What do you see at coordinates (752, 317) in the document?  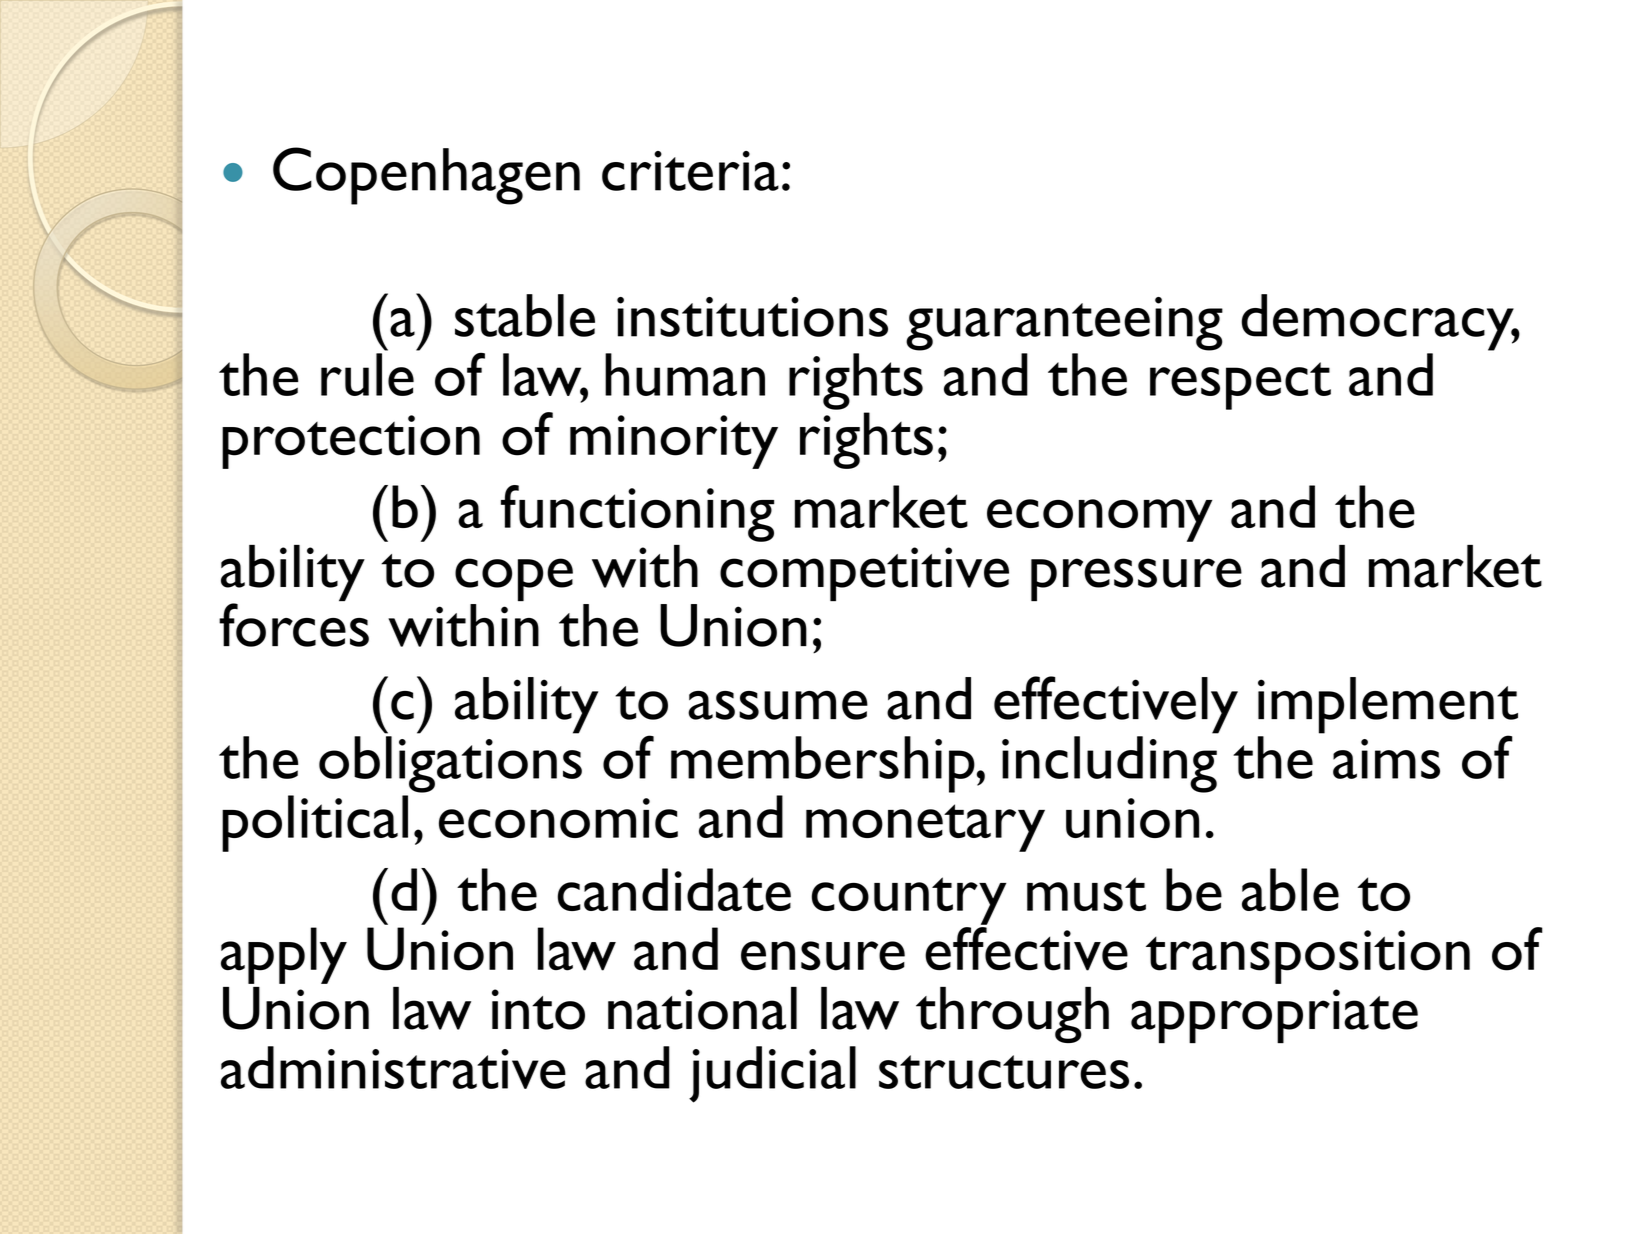 I see `institutions` at bounding box center [752, 317].
